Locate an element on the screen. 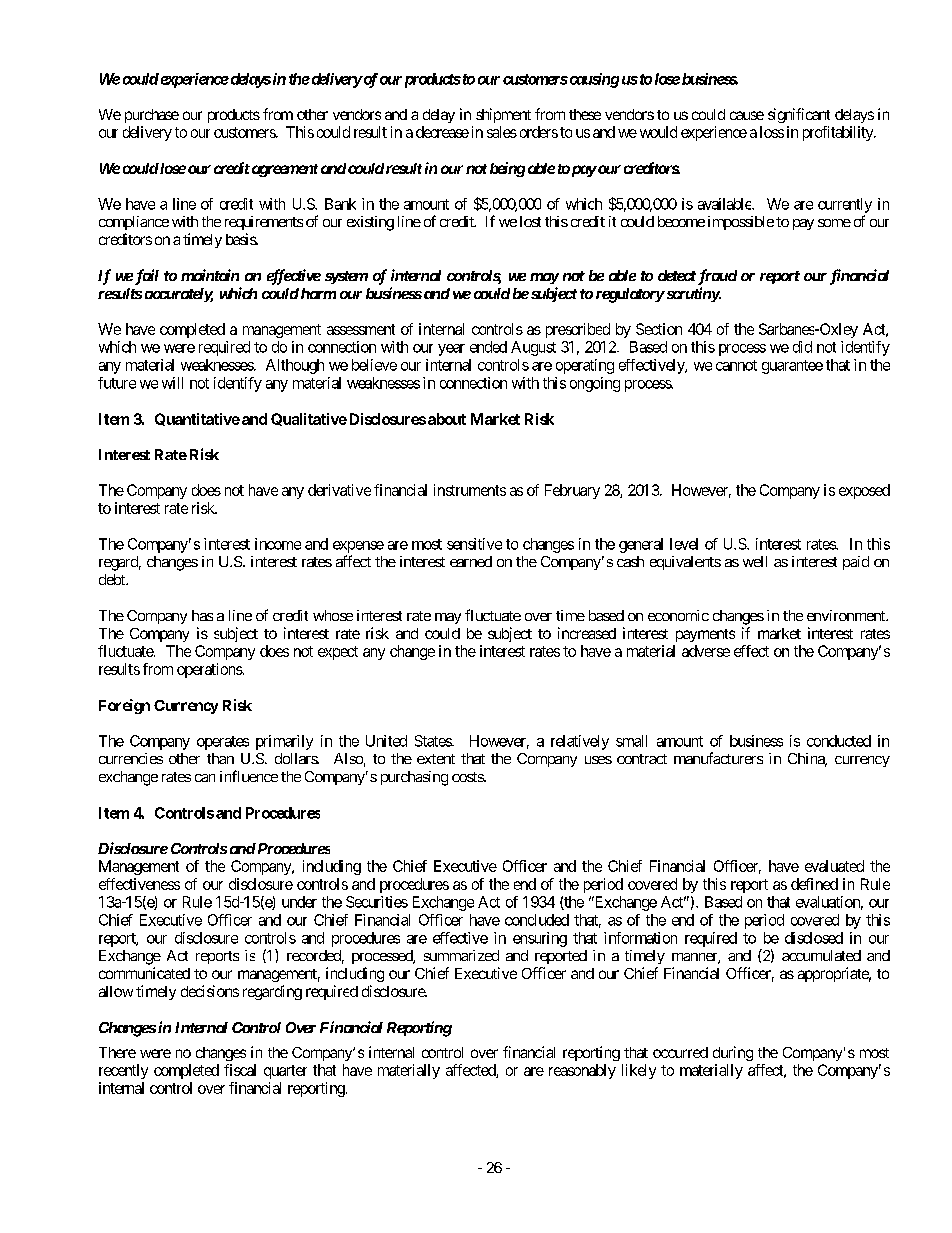 Image resolution: width=952 pixels, height=1233 pixels. significant is located at coordinates (799, 115).
